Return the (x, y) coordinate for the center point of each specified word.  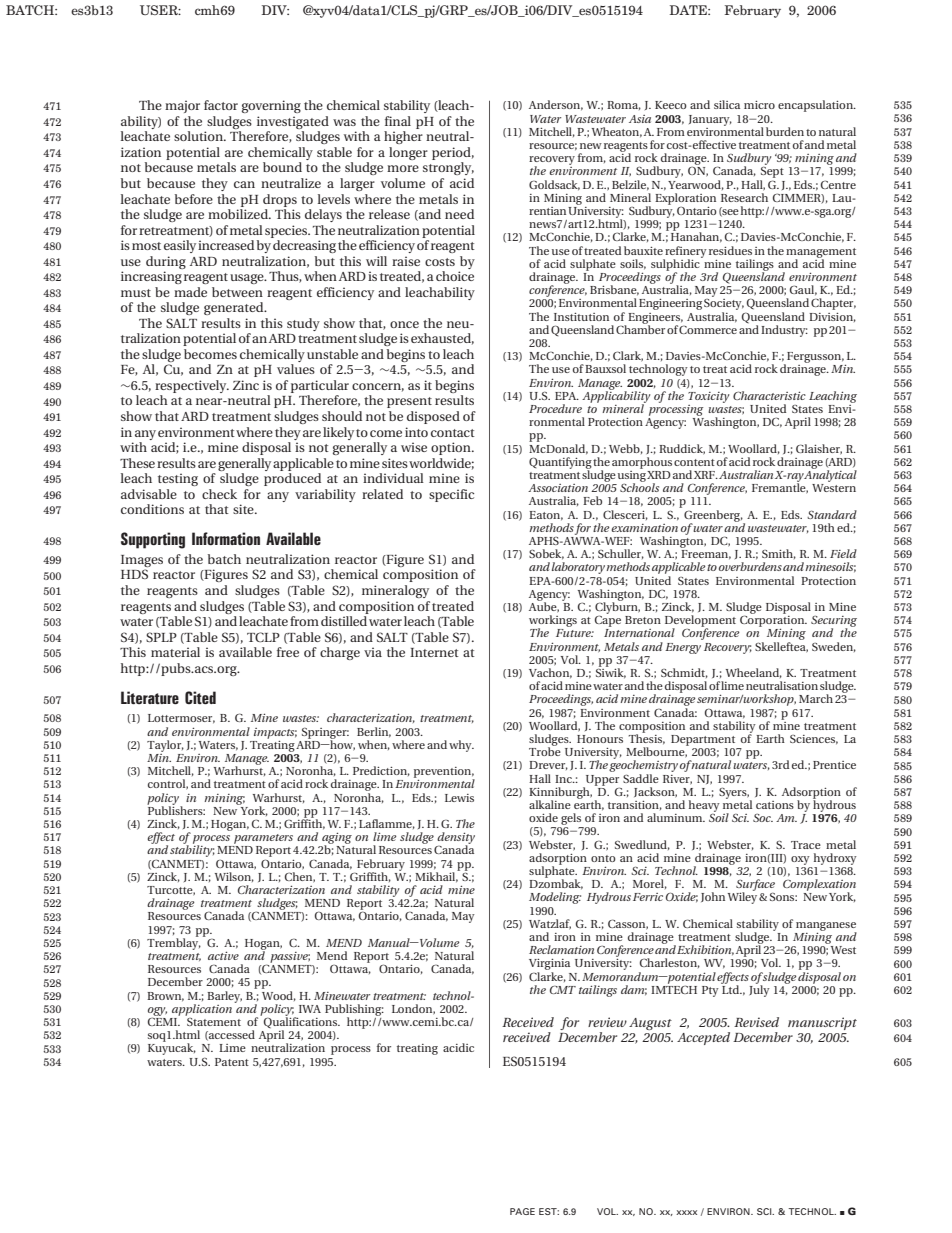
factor (221, 105)
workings (553, 622)
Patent (232, 1062)
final (398, 121)
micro (759, 105)
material (175, 652)
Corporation (773, 621)
